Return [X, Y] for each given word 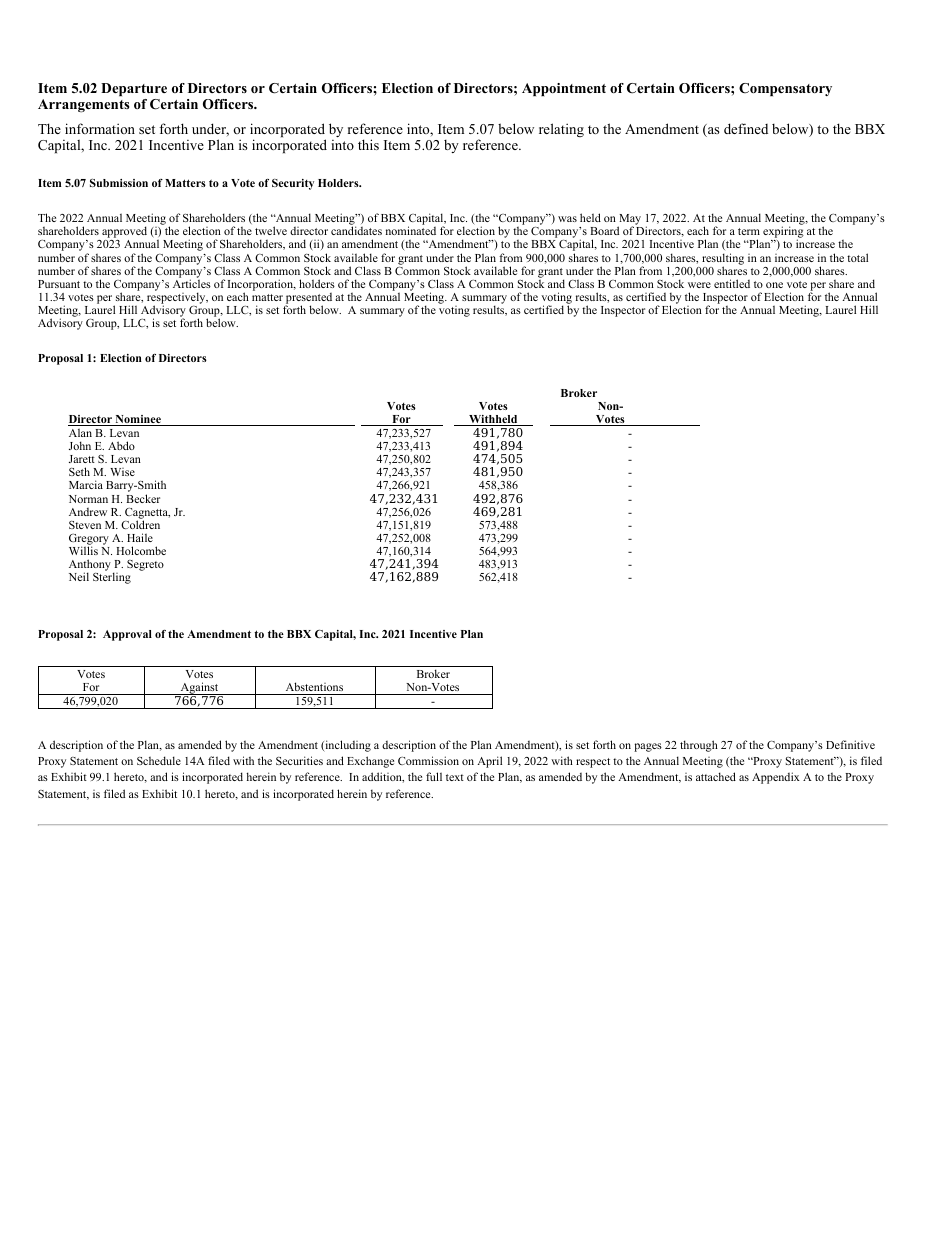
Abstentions [314, 686]
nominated [411, 230]
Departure [134, 91]
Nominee [138, 420]
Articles [192, 282]
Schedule [159, 760]
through [699, 746]
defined [746, 128]
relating [561, 130]
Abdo [121, 445]
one [774, 285]
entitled [732, 283]
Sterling [112, 577]
